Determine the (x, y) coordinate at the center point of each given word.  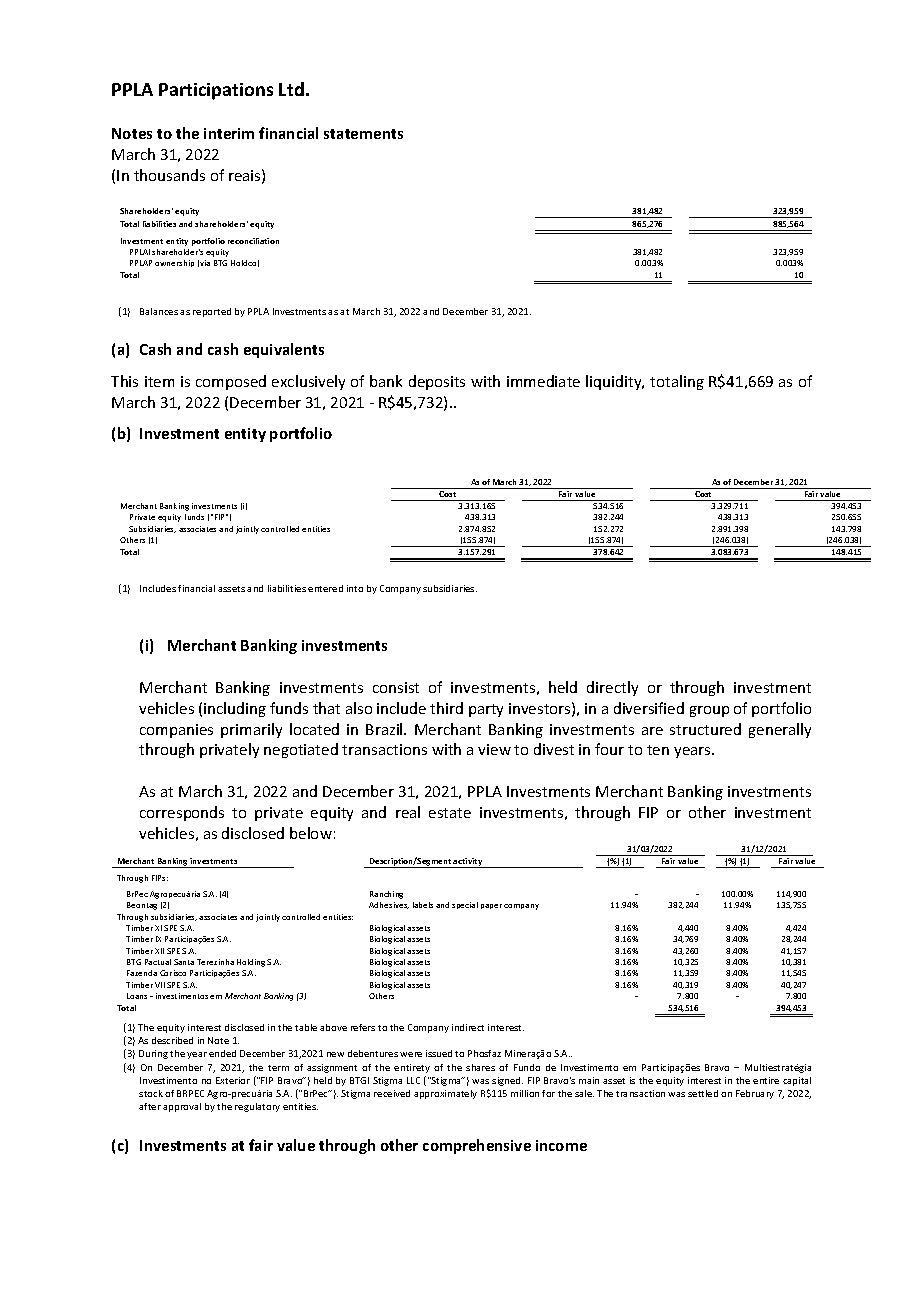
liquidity (615, 382)
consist (396, 687)
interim (229, 133)
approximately (445, 1094)
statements (363, 134)
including (235, 709)
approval (182, 1107)
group (709, 711)
